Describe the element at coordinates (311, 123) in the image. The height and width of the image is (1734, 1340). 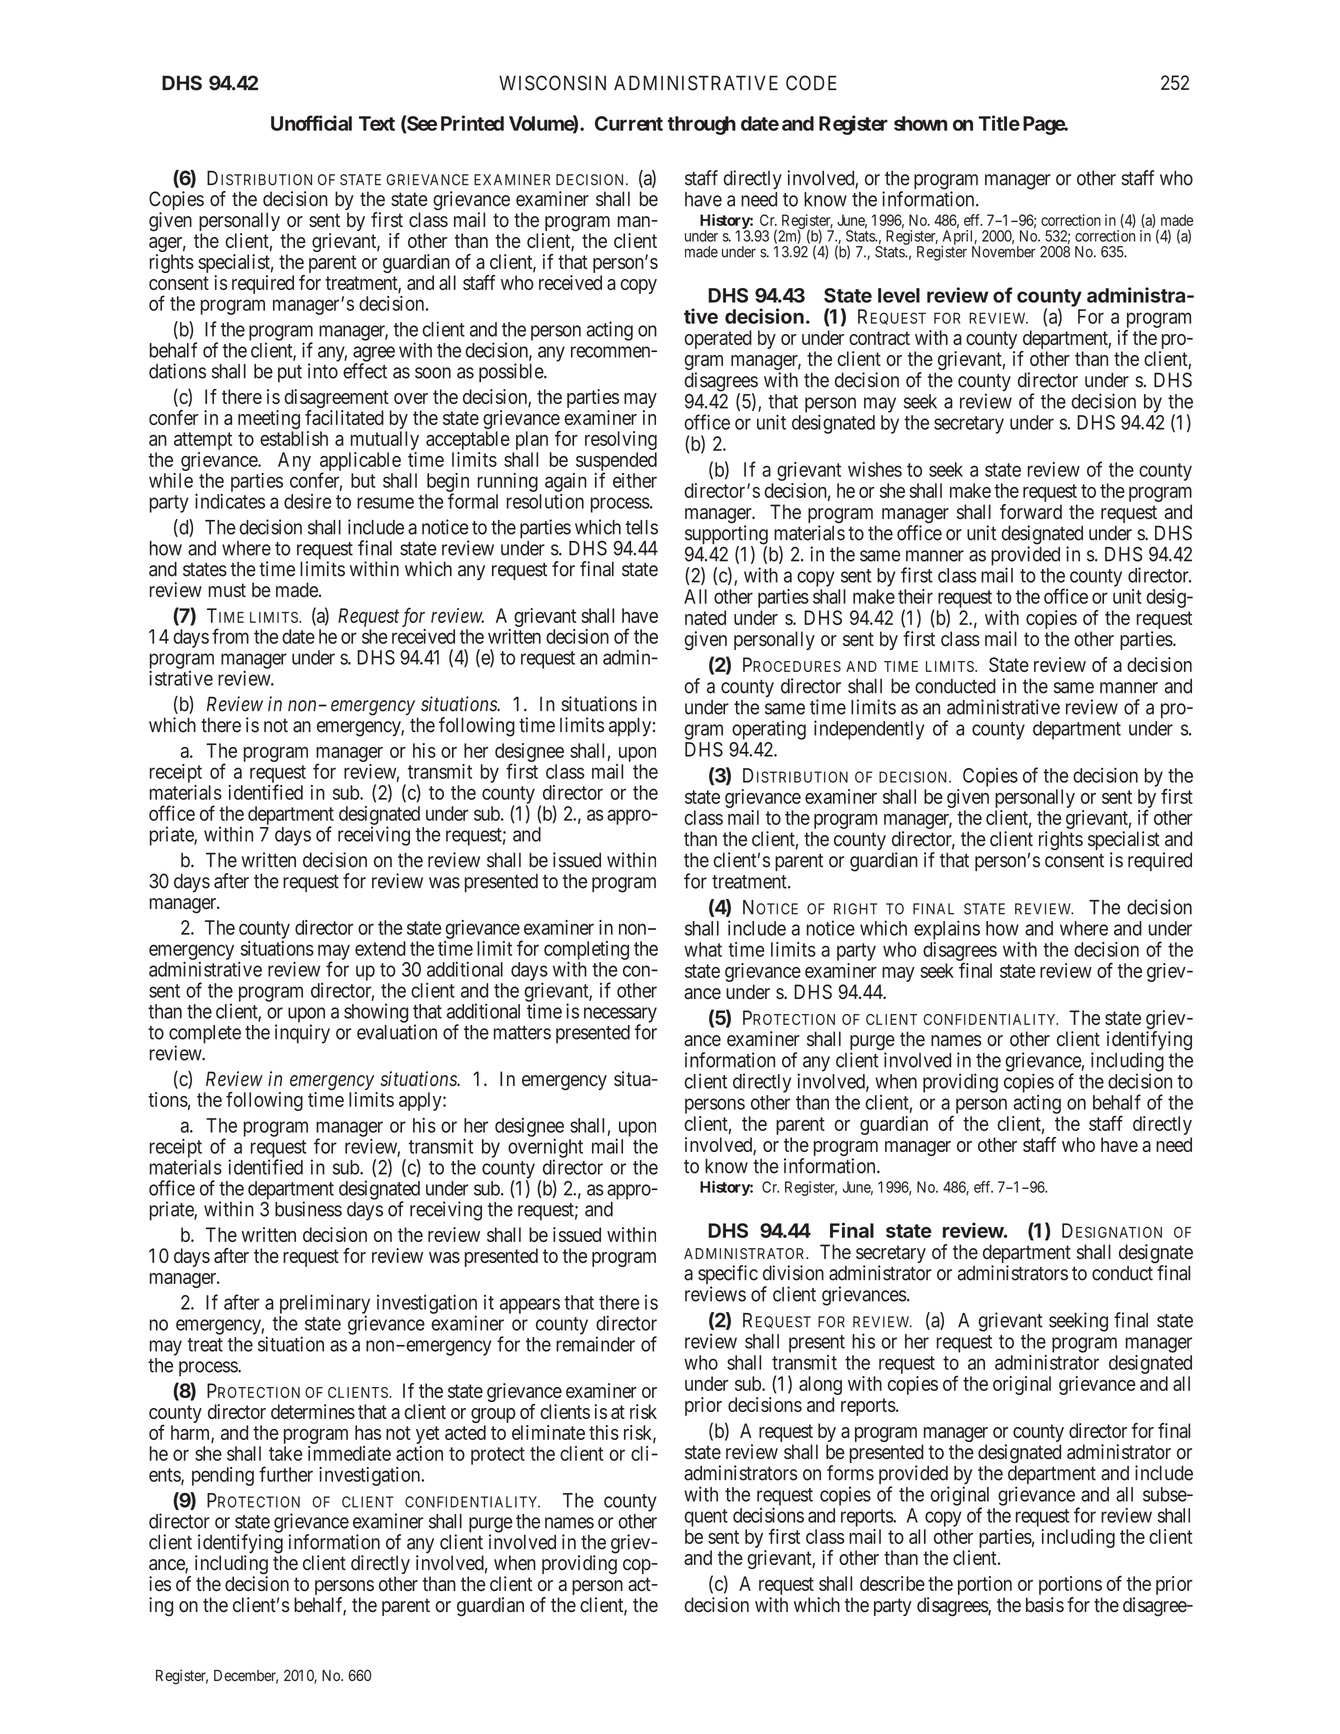
I see `Unofficial` at that location.
